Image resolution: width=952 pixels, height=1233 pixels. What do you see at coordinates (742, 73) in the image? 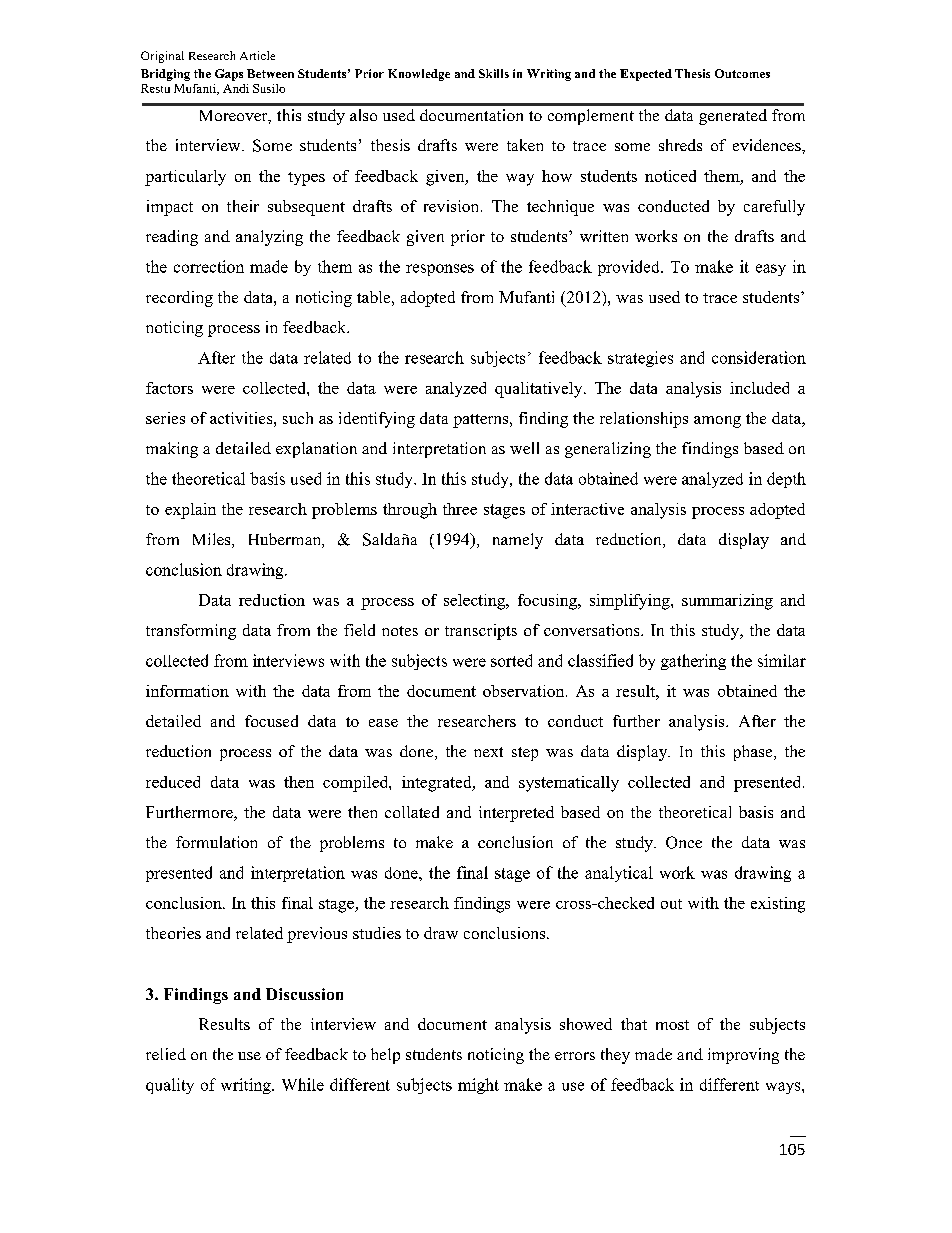
I see `Outcomes` at bounding box center [742, 73].
